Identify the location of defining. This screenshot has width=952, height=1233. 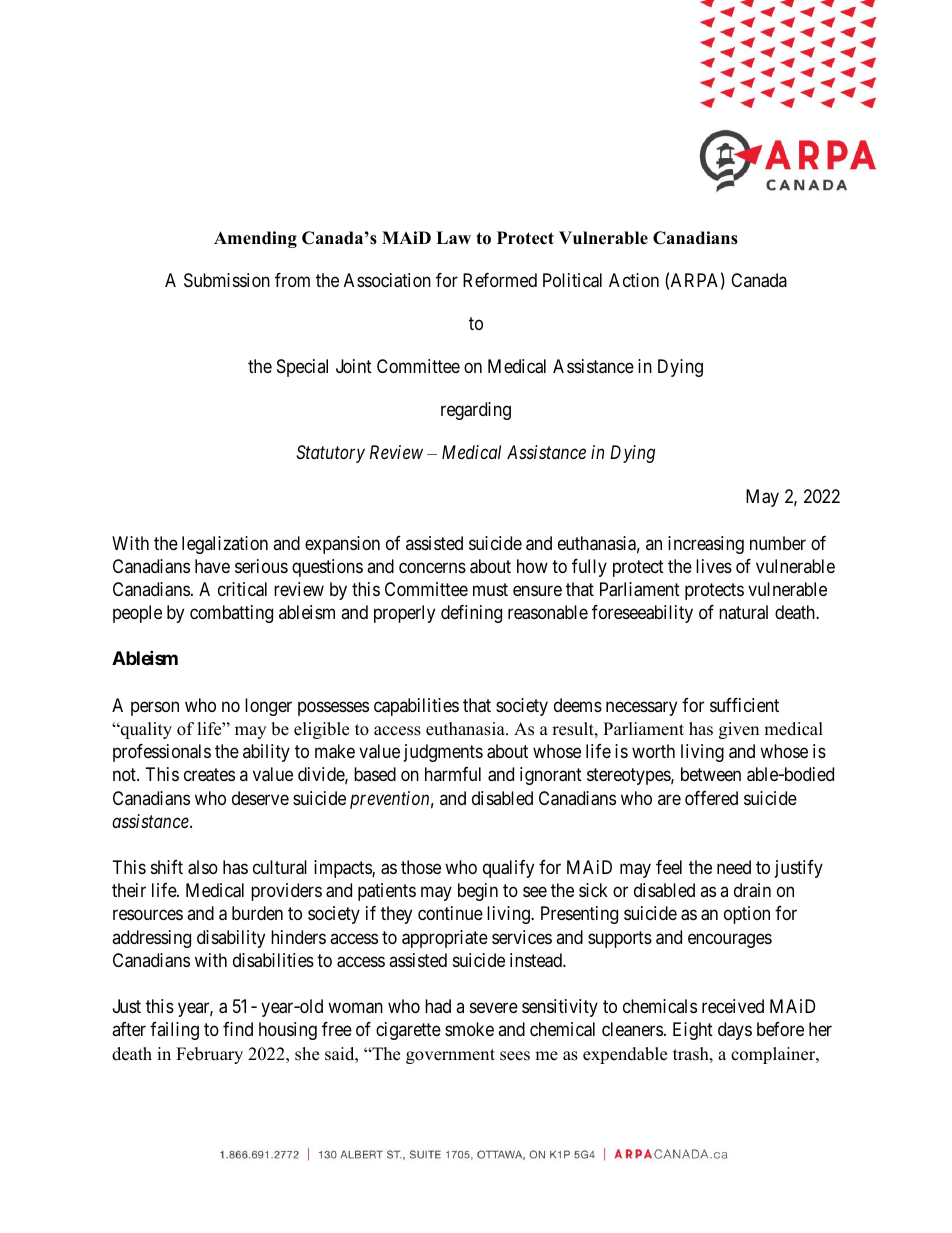
(471, 614).
